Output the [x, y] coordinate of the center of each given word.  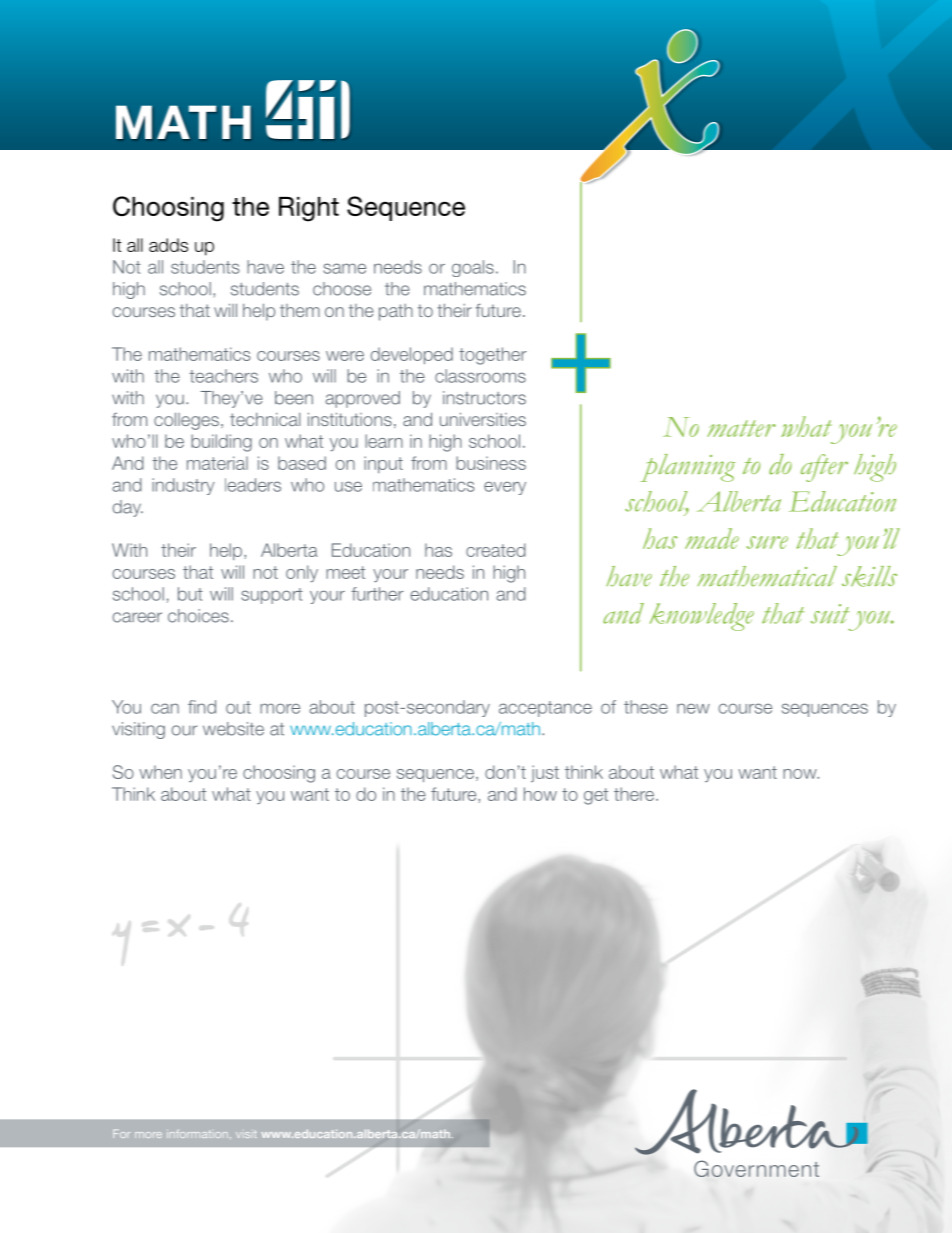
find [202, 707]
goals [473, 268]
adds [168, 245]
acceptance [545, 709]
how [540, 794]
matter [741, 428]
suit [830, 614]
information [197, 1134]
